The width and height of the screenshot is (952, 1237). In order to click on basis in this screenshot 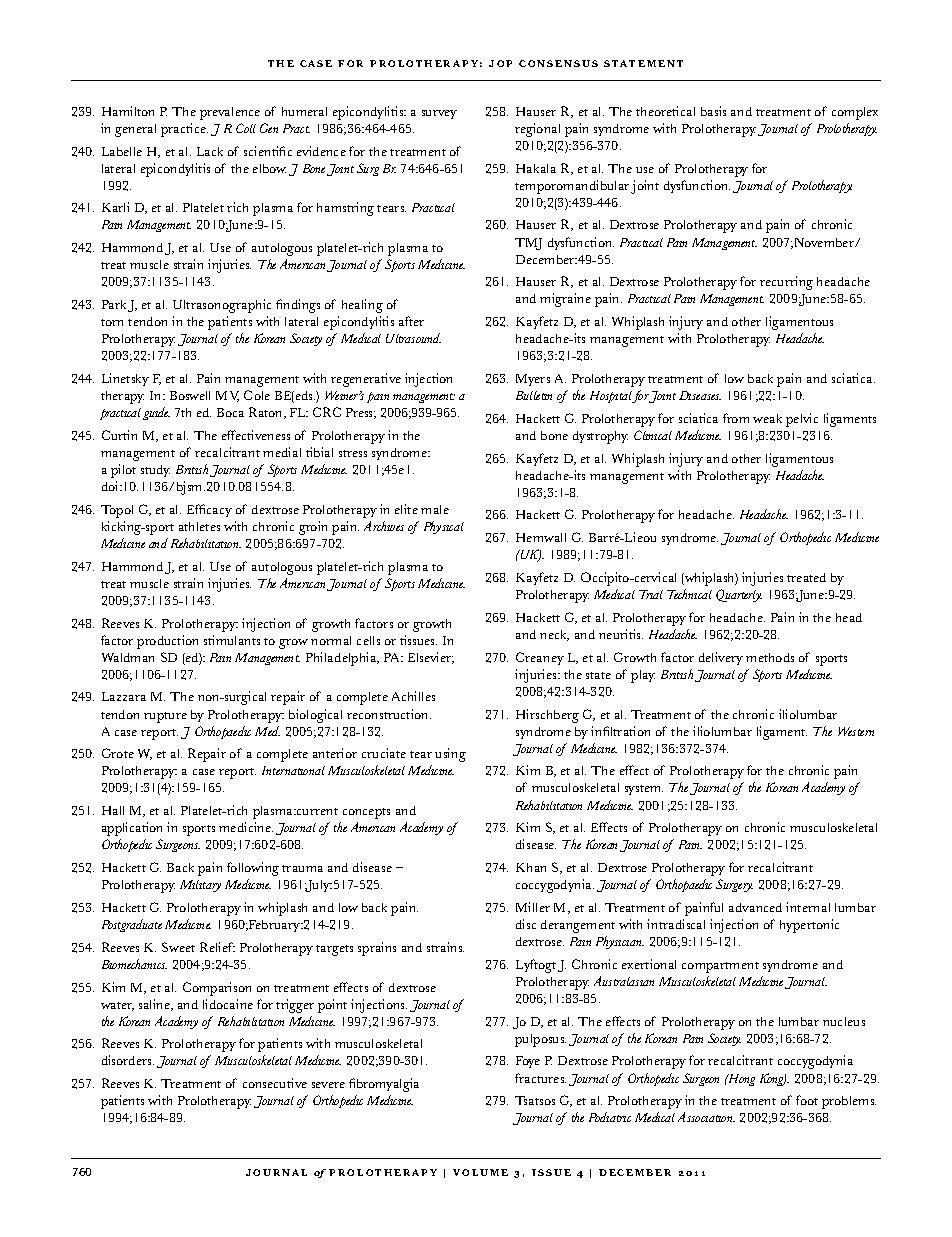, I will do `click(713, 111)`.
